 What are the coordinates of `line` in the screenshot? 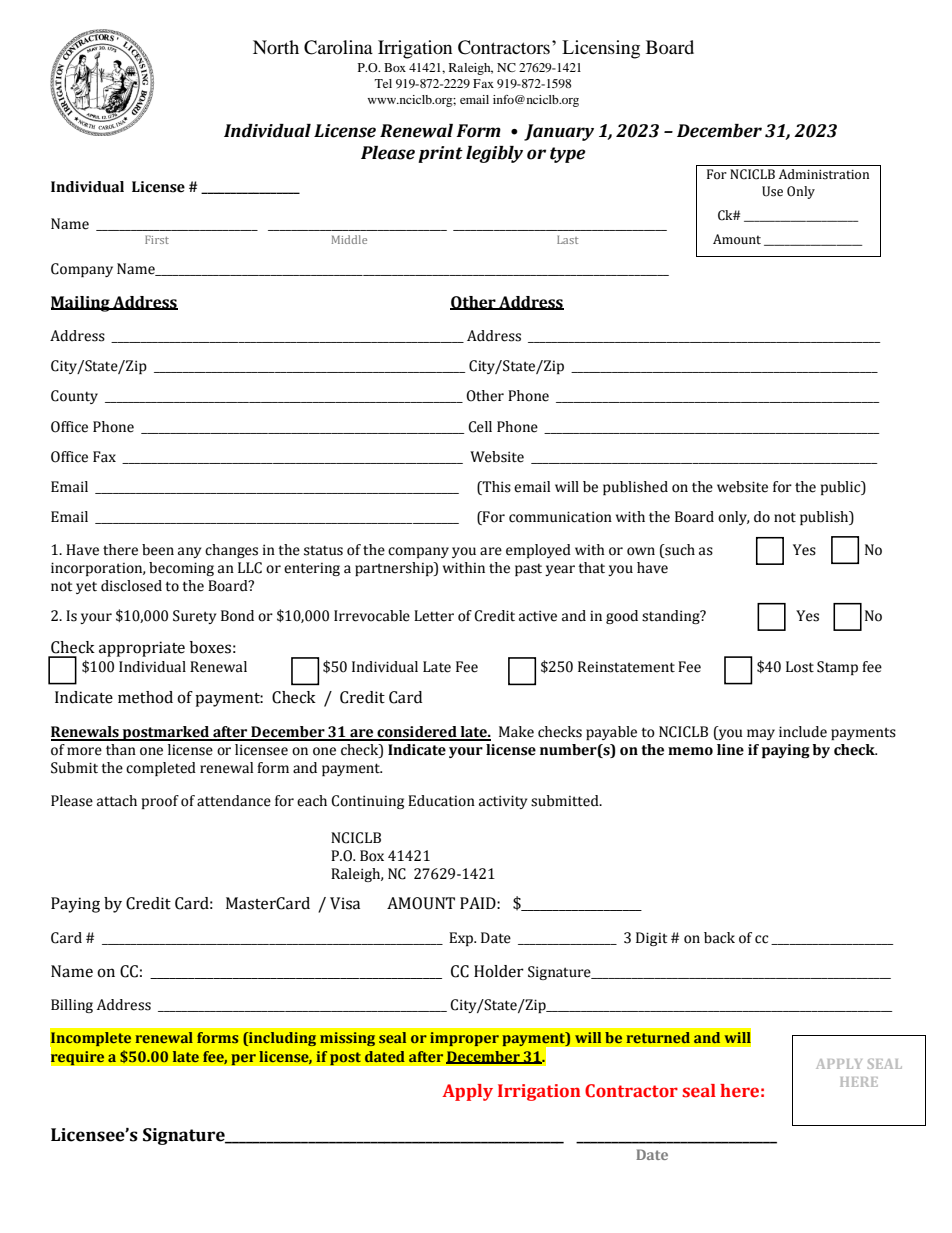 It's located at (730, 750).
